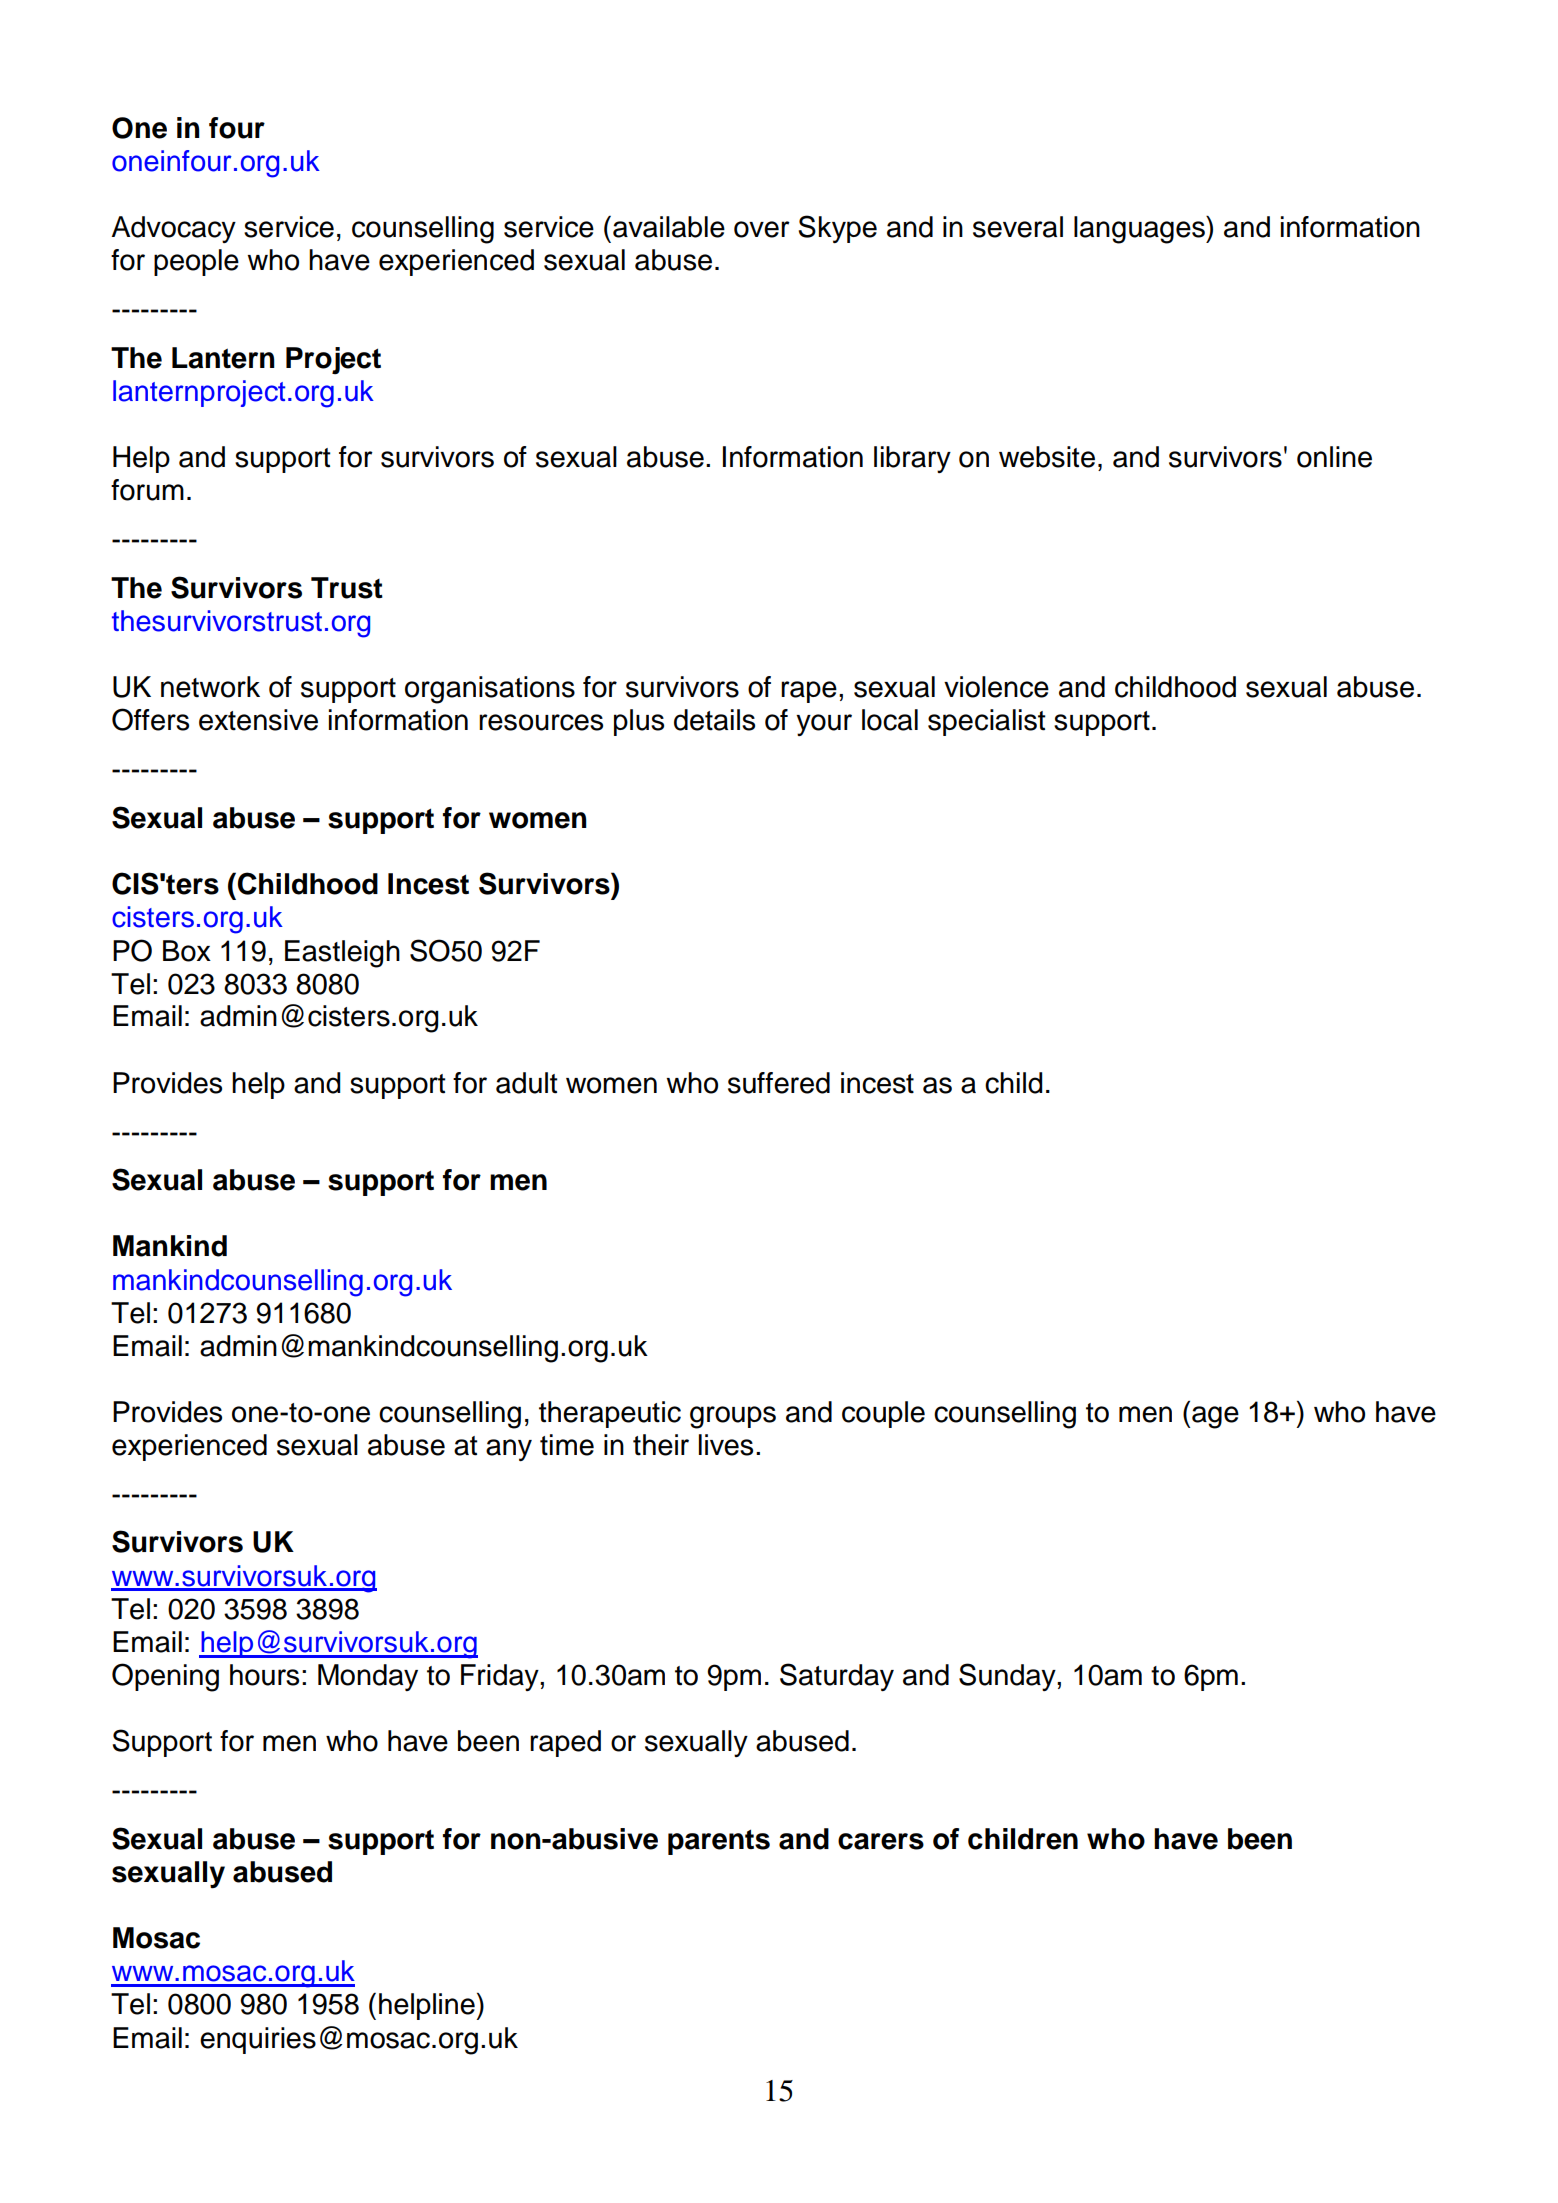  I want to click on languages, so click(1140, 230).
